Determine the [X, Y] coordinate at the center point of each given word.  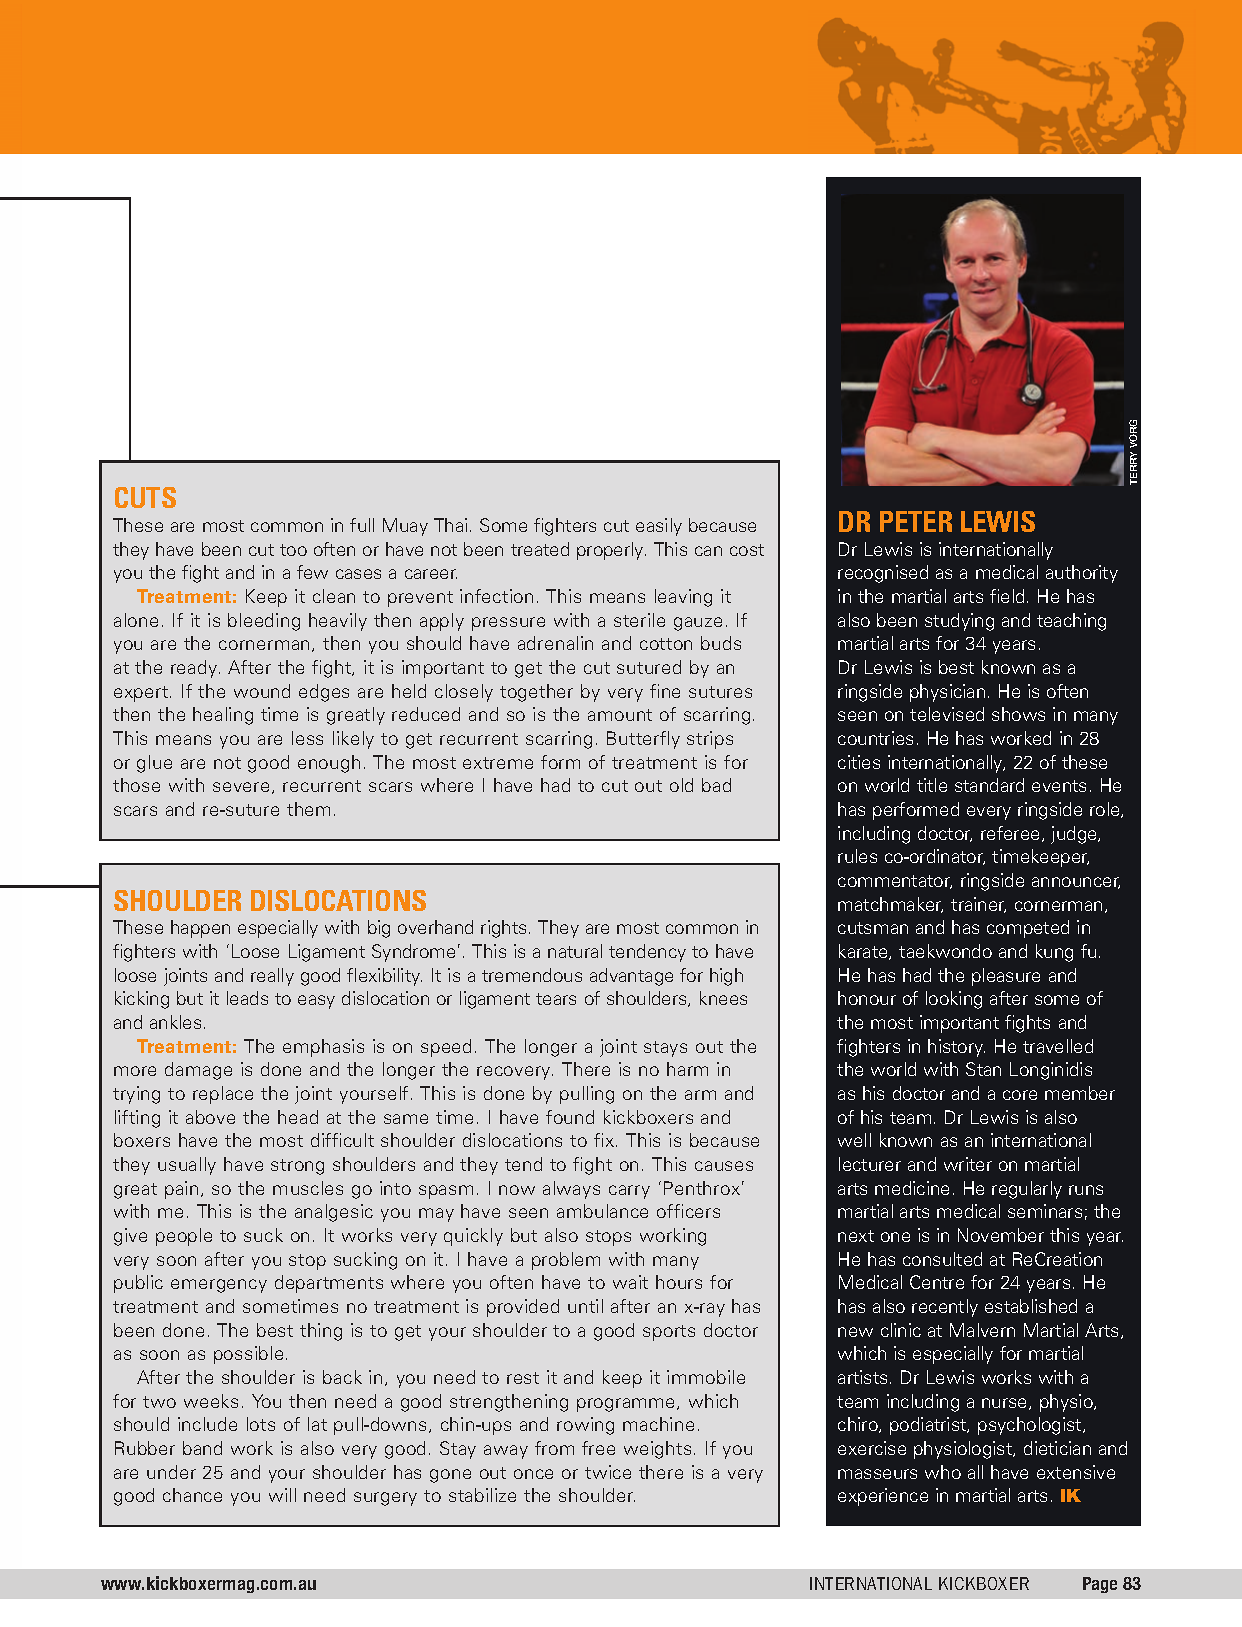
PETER [916, 521]
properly [611, 551]
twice [608, 1472]
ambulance [602, 1211]
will [282, 1495]
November [1001, 1235]
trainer [978, 905]
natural [575, 951]
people [184, 1237]
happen [200, 929]
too [293, 550]
